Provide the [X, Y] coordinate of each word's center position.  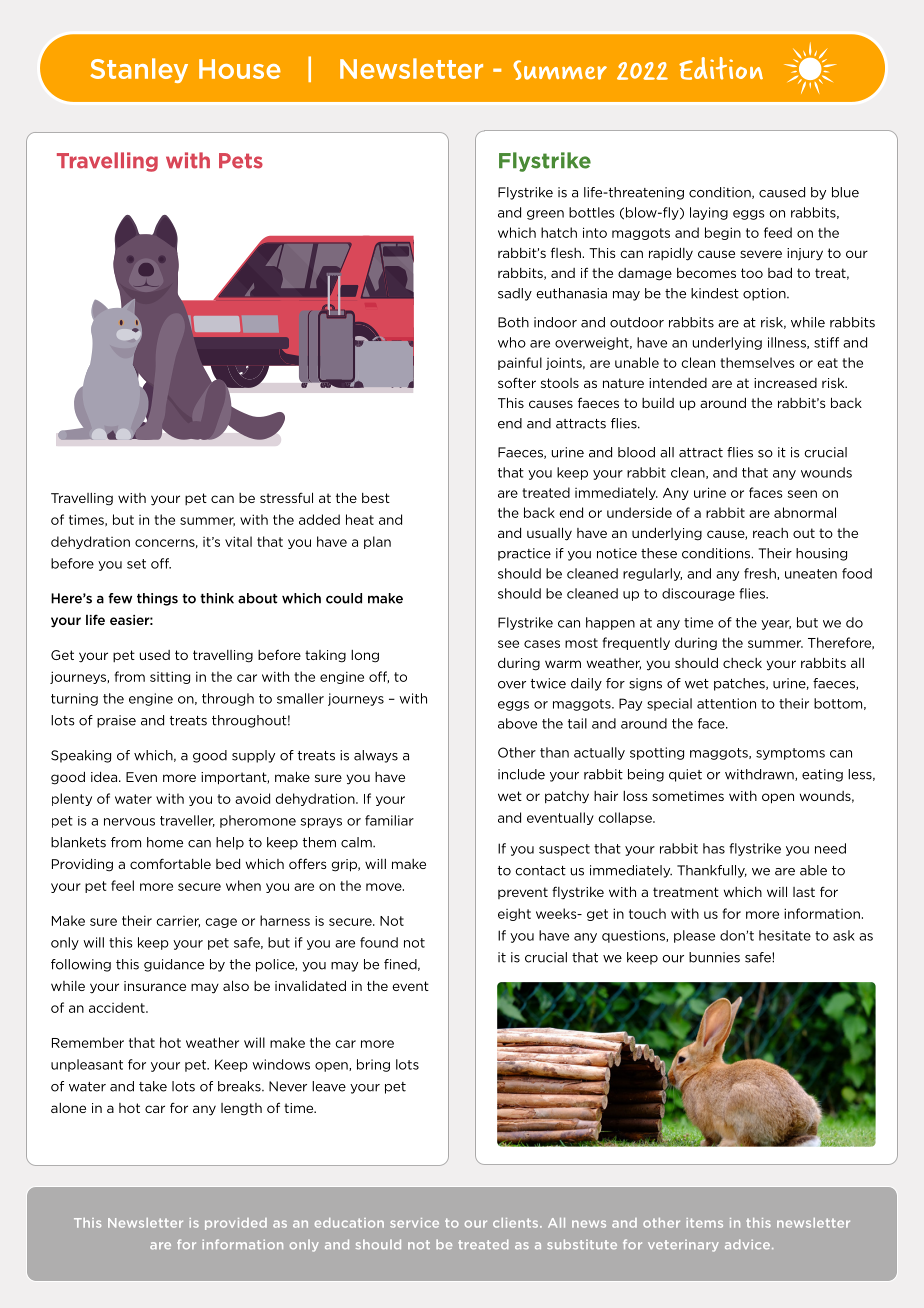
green [545, 215]
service [414, 1223]
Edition [721, 68]
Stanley [139, 70]
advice [749, 1244]
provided [236, 1224]
